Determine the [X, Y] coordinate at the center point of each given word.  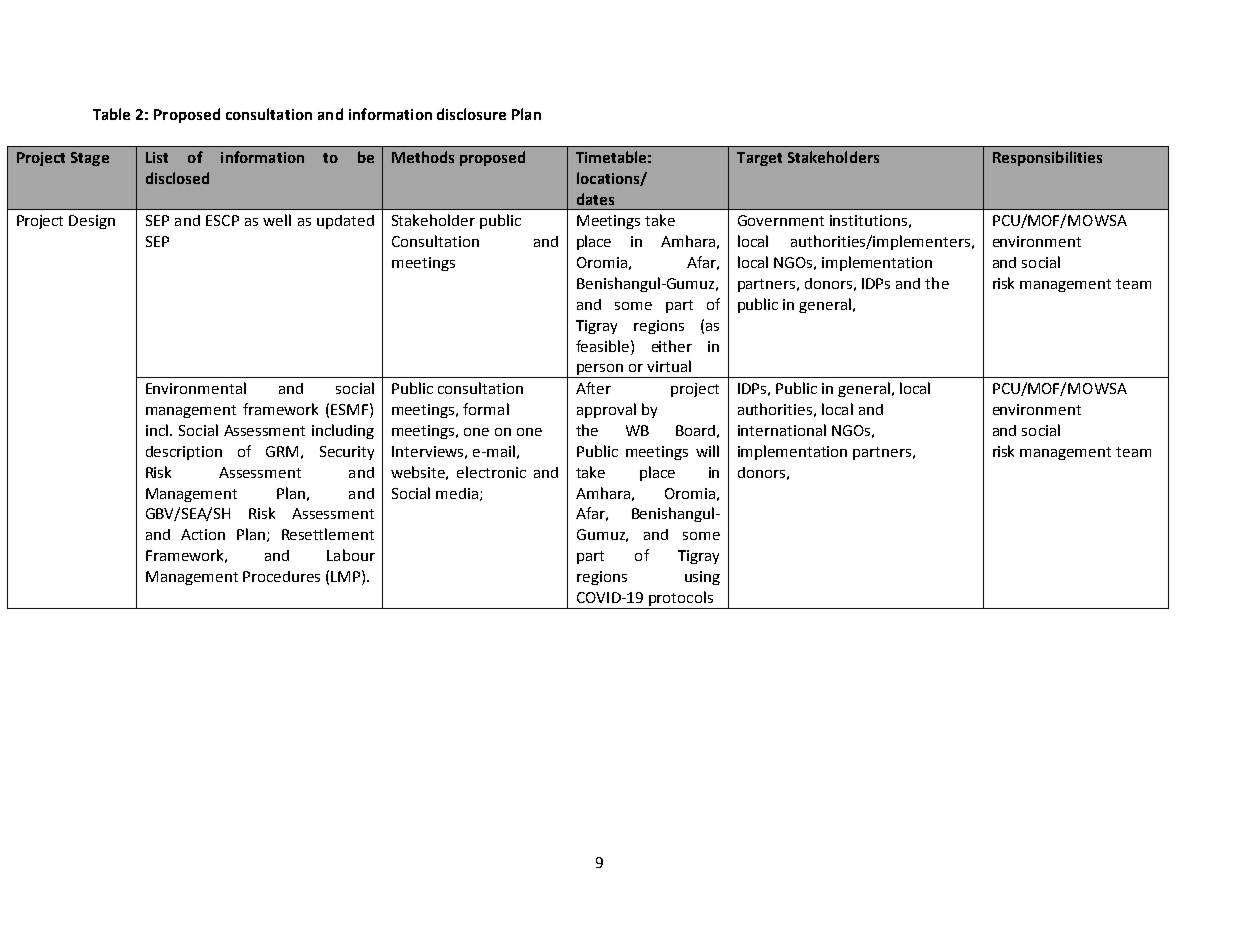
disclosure [471, 114]
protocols [681, 600]
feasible [604, 346]
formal [486, 409]
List [157, 157]
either [672, 346]
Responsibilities [1047, 158]
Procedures [281, 576]
